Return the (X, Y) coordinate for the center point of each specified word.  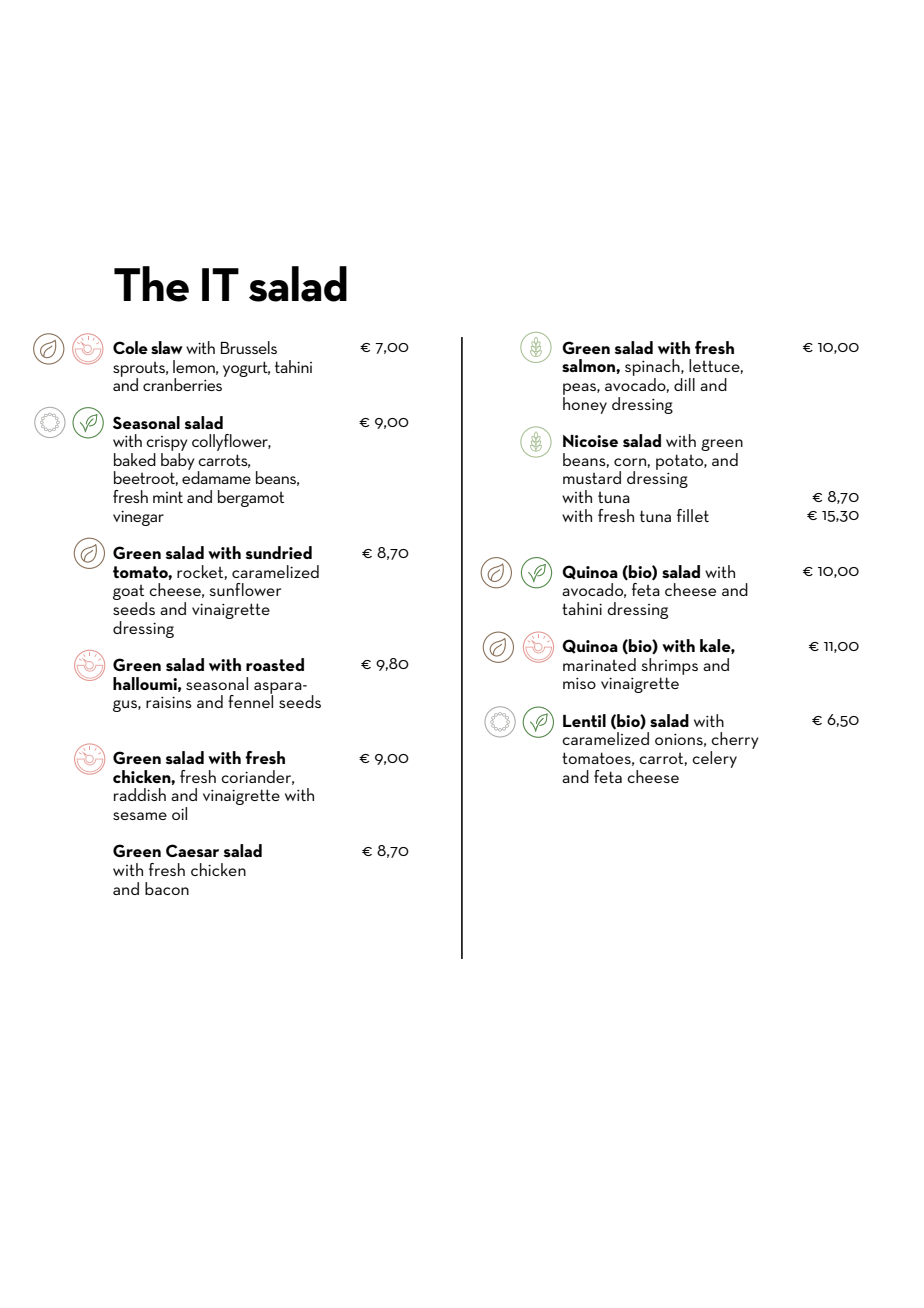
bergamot (251, 498)
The (151, 284)
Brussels (249, 347)
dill (684, 384)
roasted (275, 664)
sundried (279, 552)
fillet (693, 515)
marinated (599, 664)
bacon (167, 888)
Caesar (192, 850)
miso (579, 683)
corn (630, 462)
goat (130, 594)
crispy (167, 443)
